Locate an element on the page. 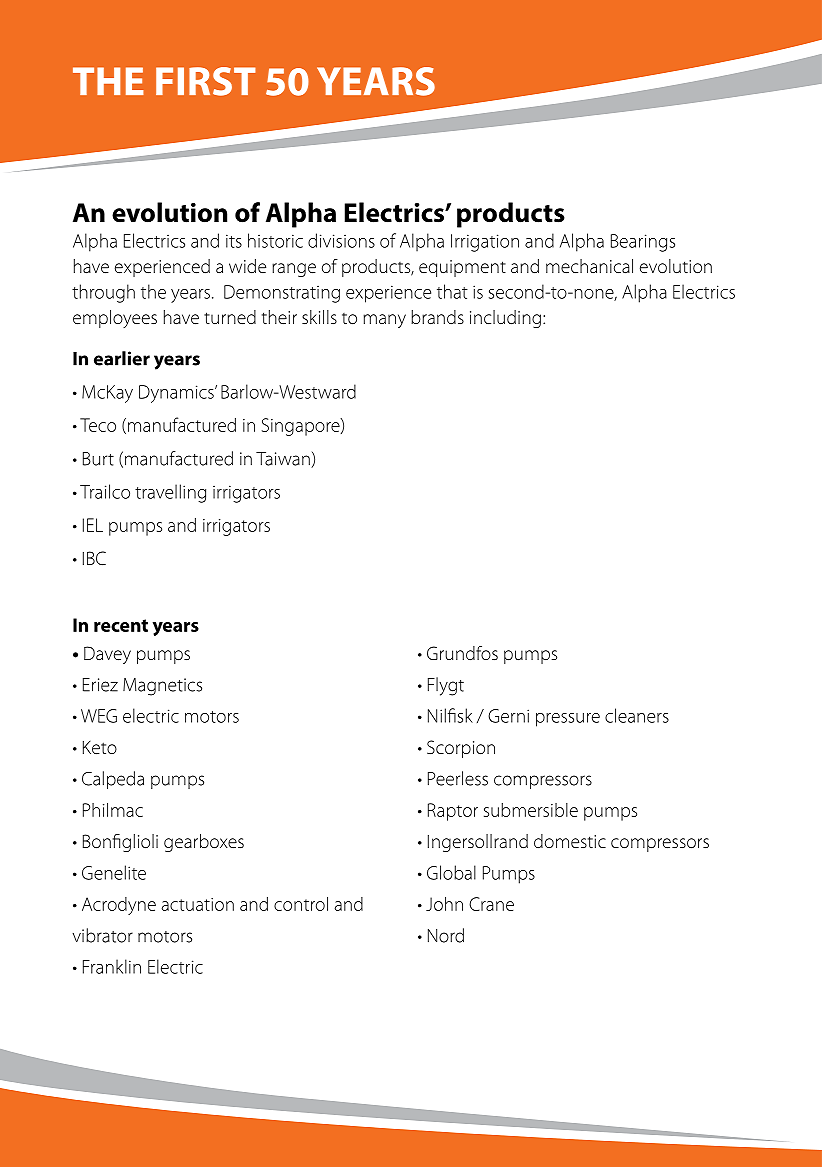  vibrator is located at coordinates (102, 935).
